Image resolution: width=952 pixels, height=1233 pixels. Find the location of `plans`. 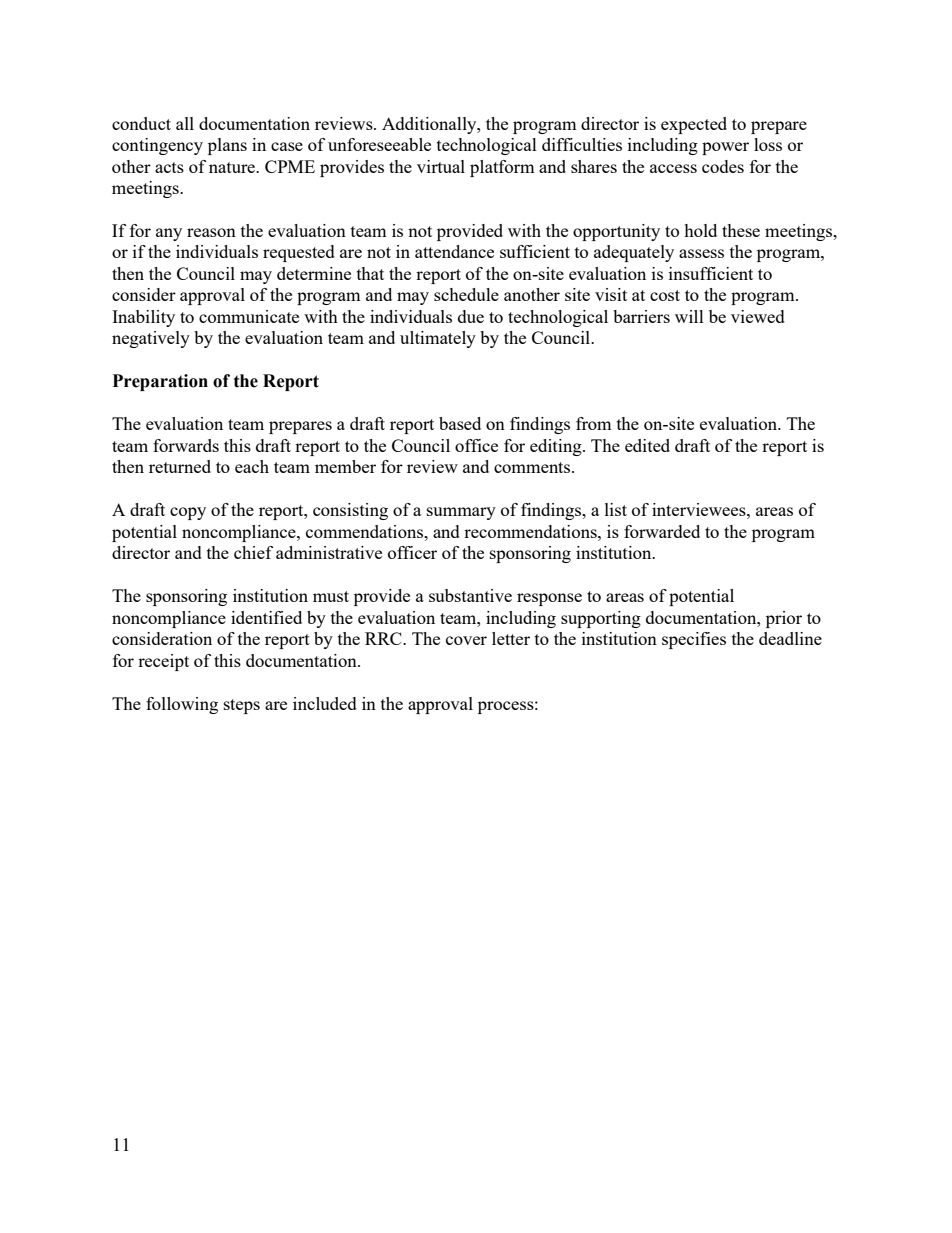

plans is located at coordinates (227, 146).
